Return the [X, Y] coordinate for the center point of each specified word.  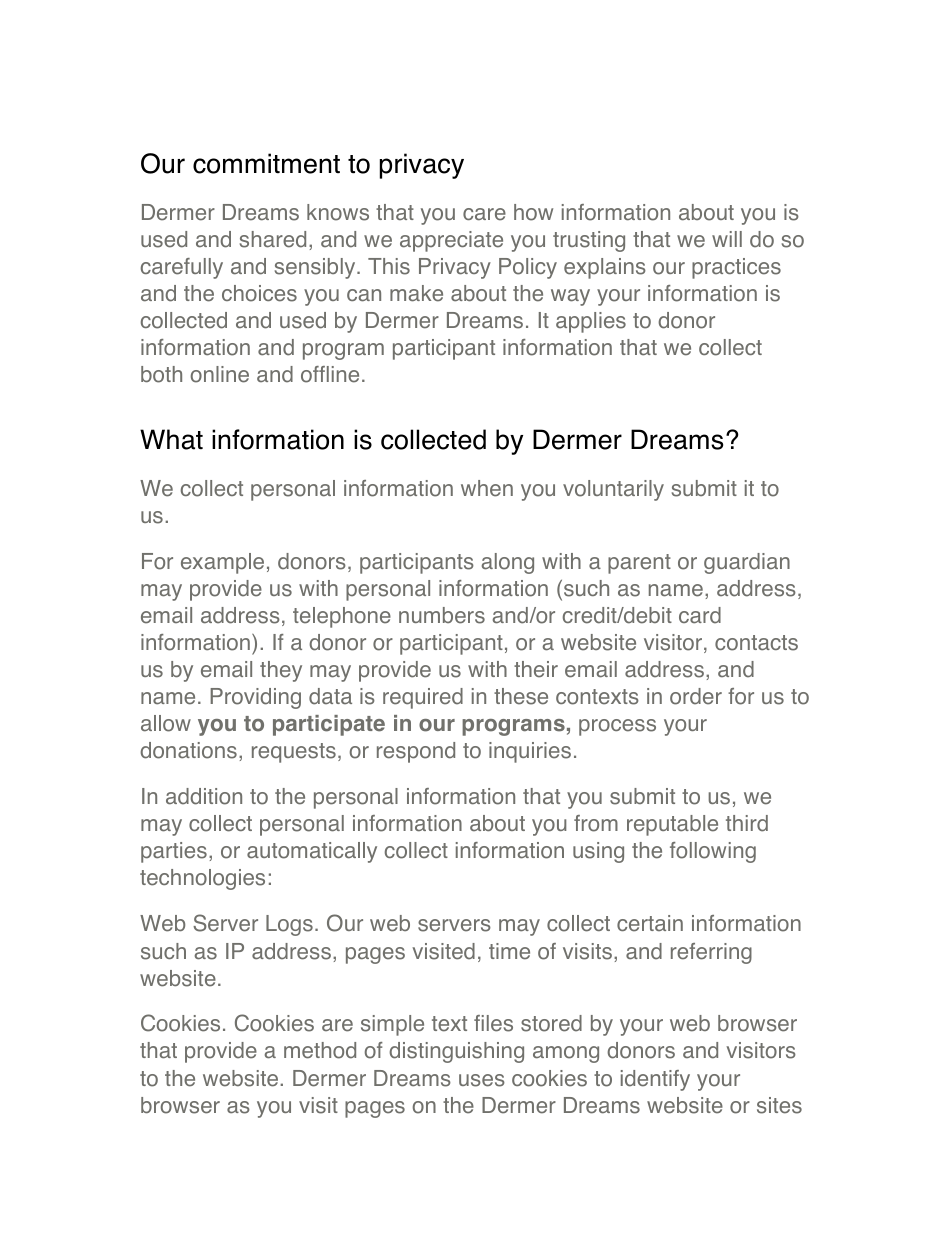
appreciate [451, 241]
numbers [442, 615]
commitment [266, 163]
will [727, 239]
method [320, 1050]
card [700, 615]
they [281, 671]
